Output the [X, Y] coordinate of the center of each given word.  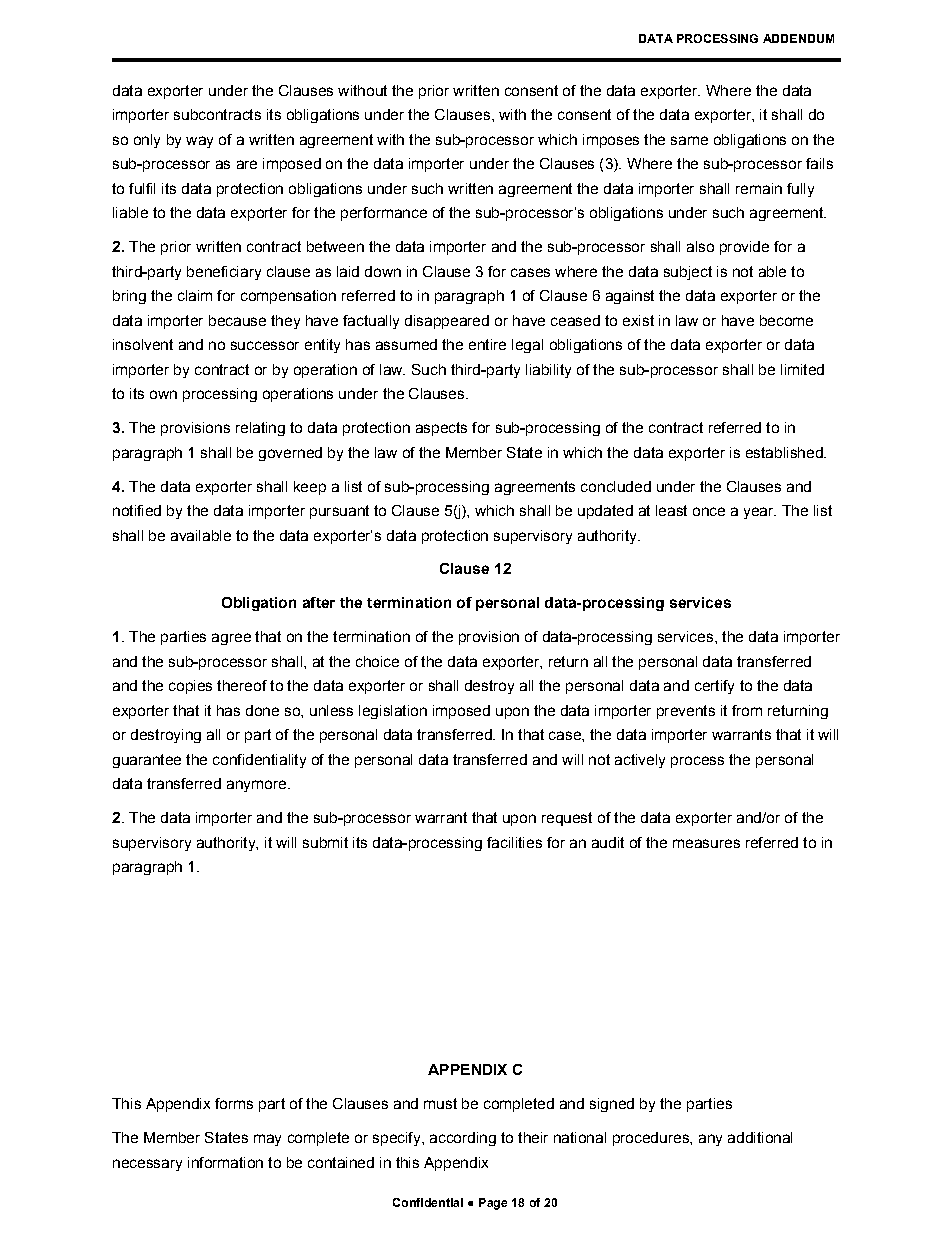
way [199, 142]
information [225, 1162]
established [785, 452]
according [463, 1139]
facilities [514, 842]
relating [260, 429]
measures [706, 843]
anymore [256, 786]
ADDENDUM [798, 38]
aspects [441, 429]
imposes [611, 141]
